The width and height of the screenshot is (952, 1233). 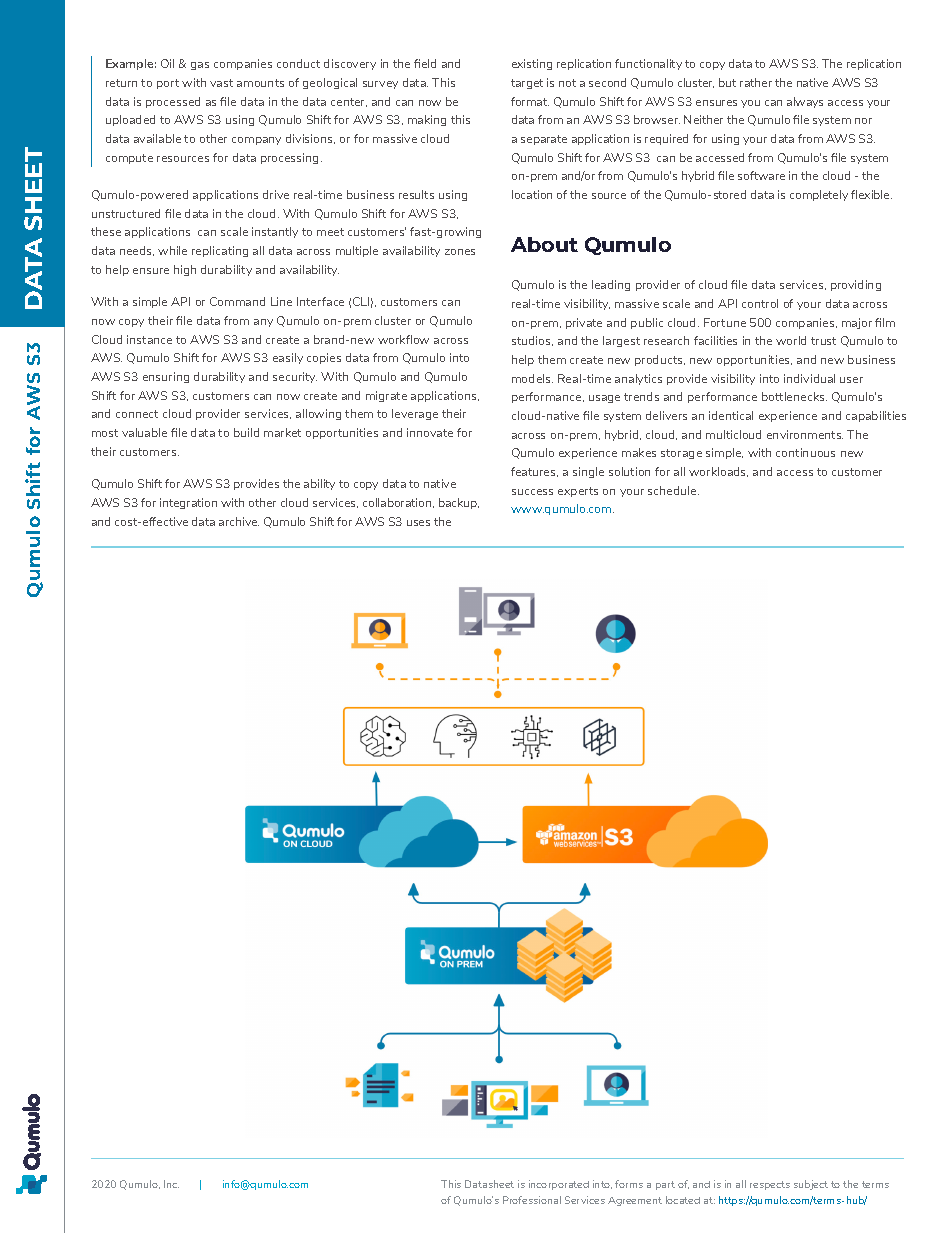 I want to click on individual, so click(x=809, y=378).
